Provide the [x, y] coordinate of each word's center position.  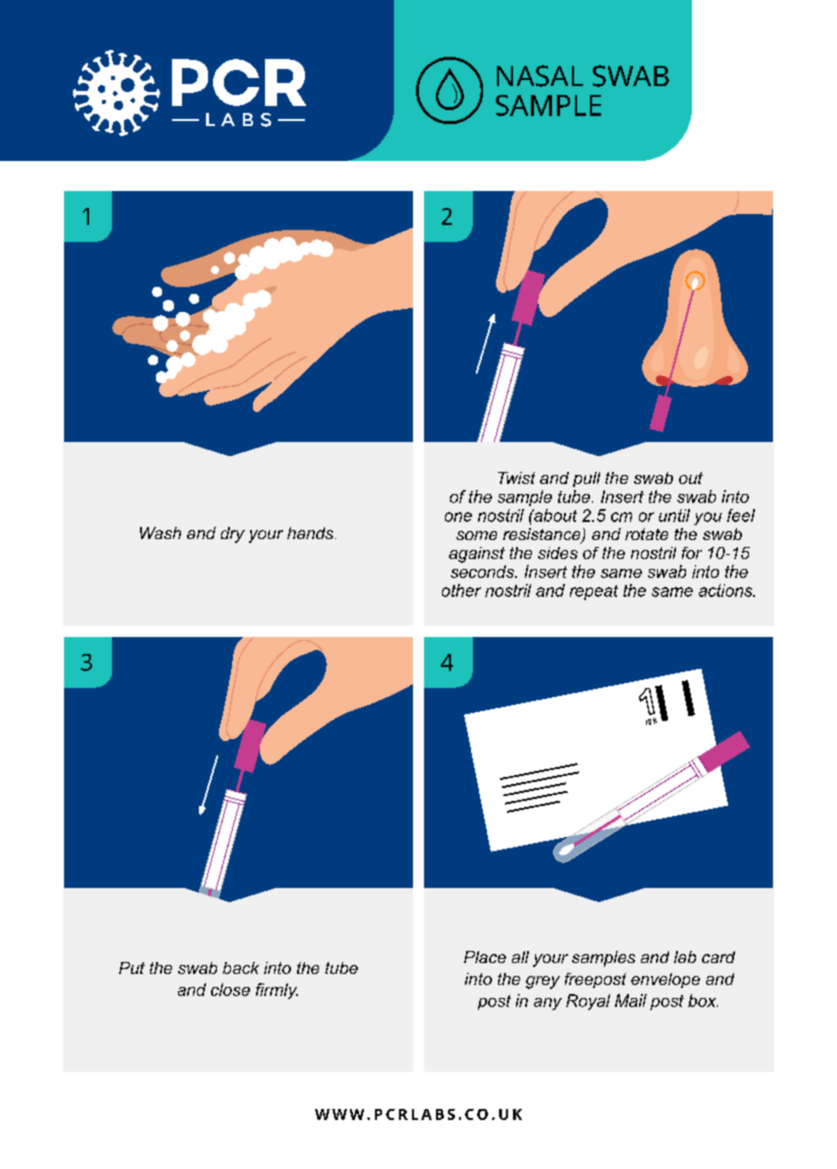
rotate [646, 534]
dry [233, 535]
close [230, 989]
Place [485, 957]
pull [586, 479]
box [703, 1000]
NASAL [540, 76]
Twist [516, 478]
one [458, 517]
